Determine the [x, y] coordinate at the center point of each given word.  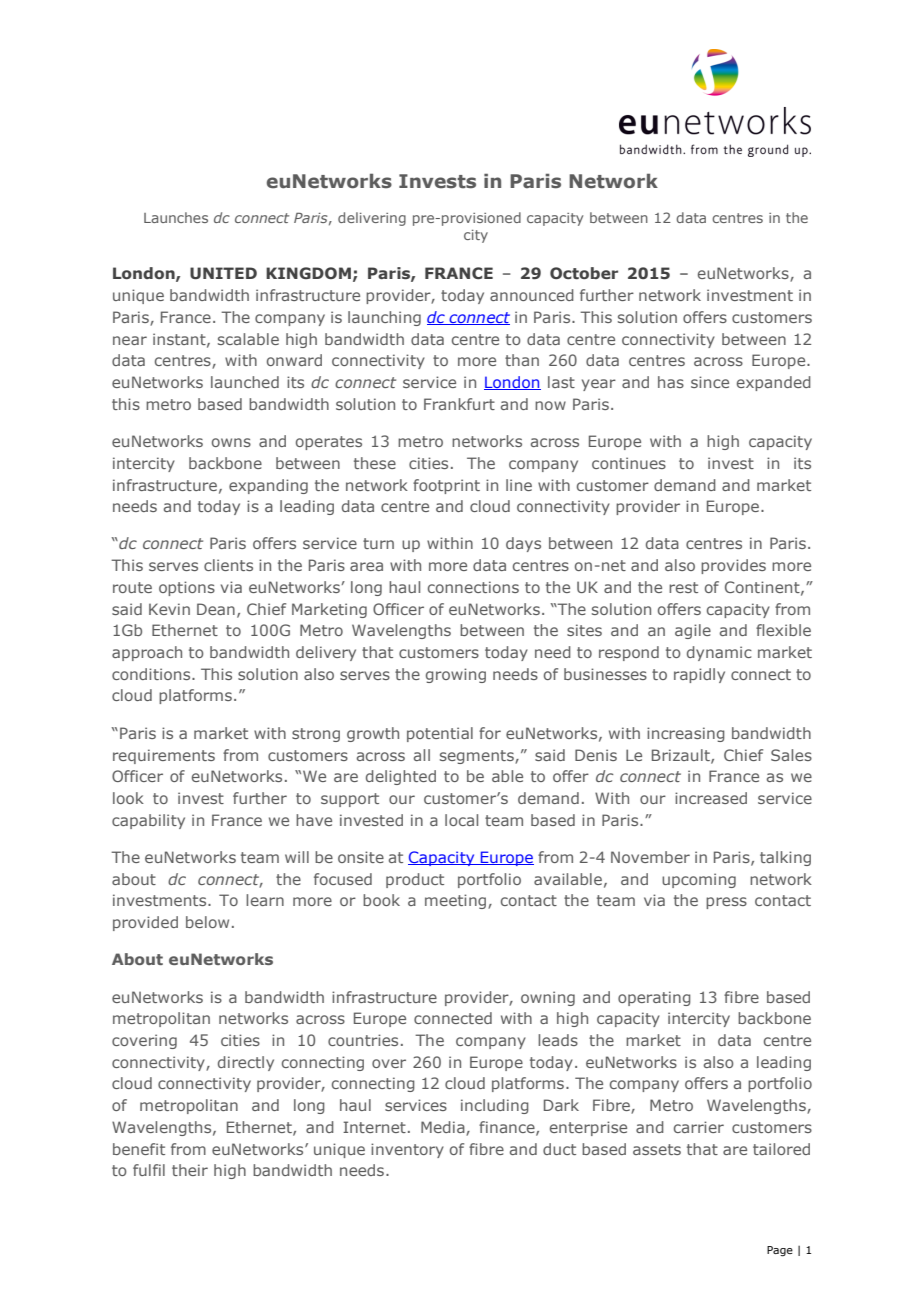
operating [654, 998]
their [190, 1170]
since [710, 382]
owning [548, 998]
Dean [216, 609]
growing [456, 675]
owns [231, 442]
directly [246, 1063]
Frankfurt [459, 404]
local [461, 820]
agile [693, 631]
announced [532, 295]
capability [148, 821]
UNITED [223, 273]
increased [711, 798]
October [584, 273]
